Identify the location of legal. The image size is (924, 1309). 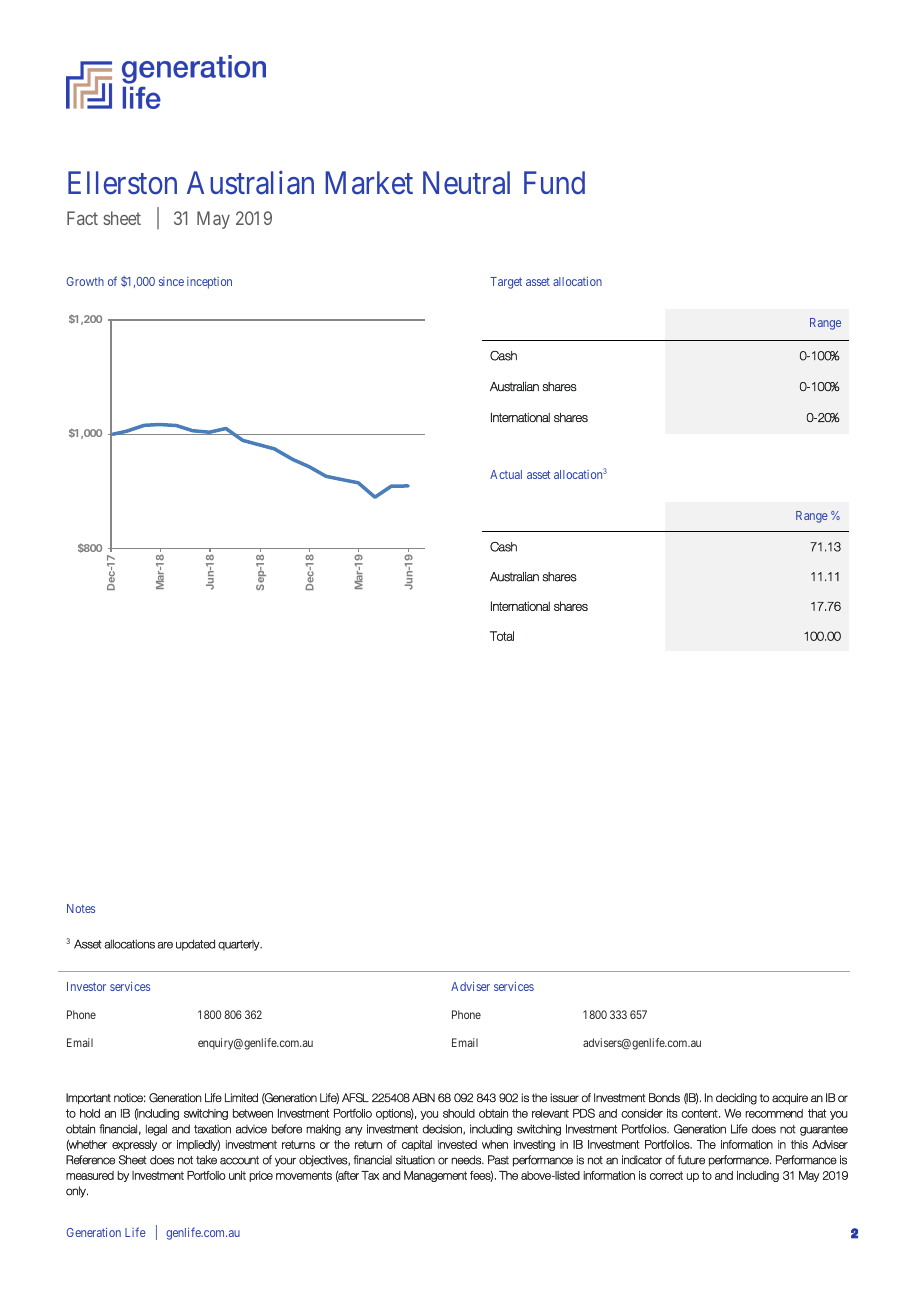
(156, 1130).
